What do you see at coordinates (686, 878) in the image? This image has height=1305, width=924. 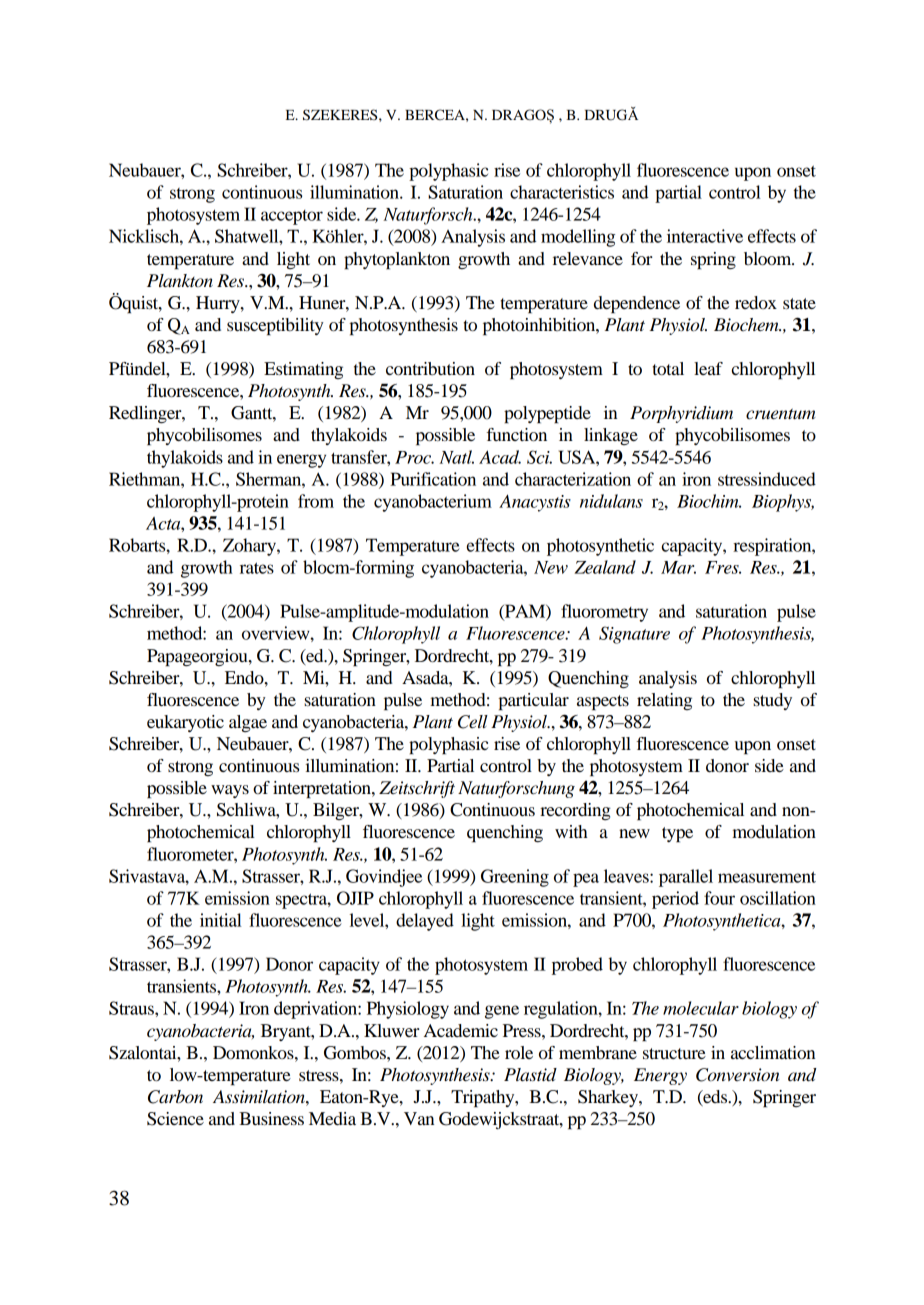 I see `parallel` at bounding box center [686, 878].
